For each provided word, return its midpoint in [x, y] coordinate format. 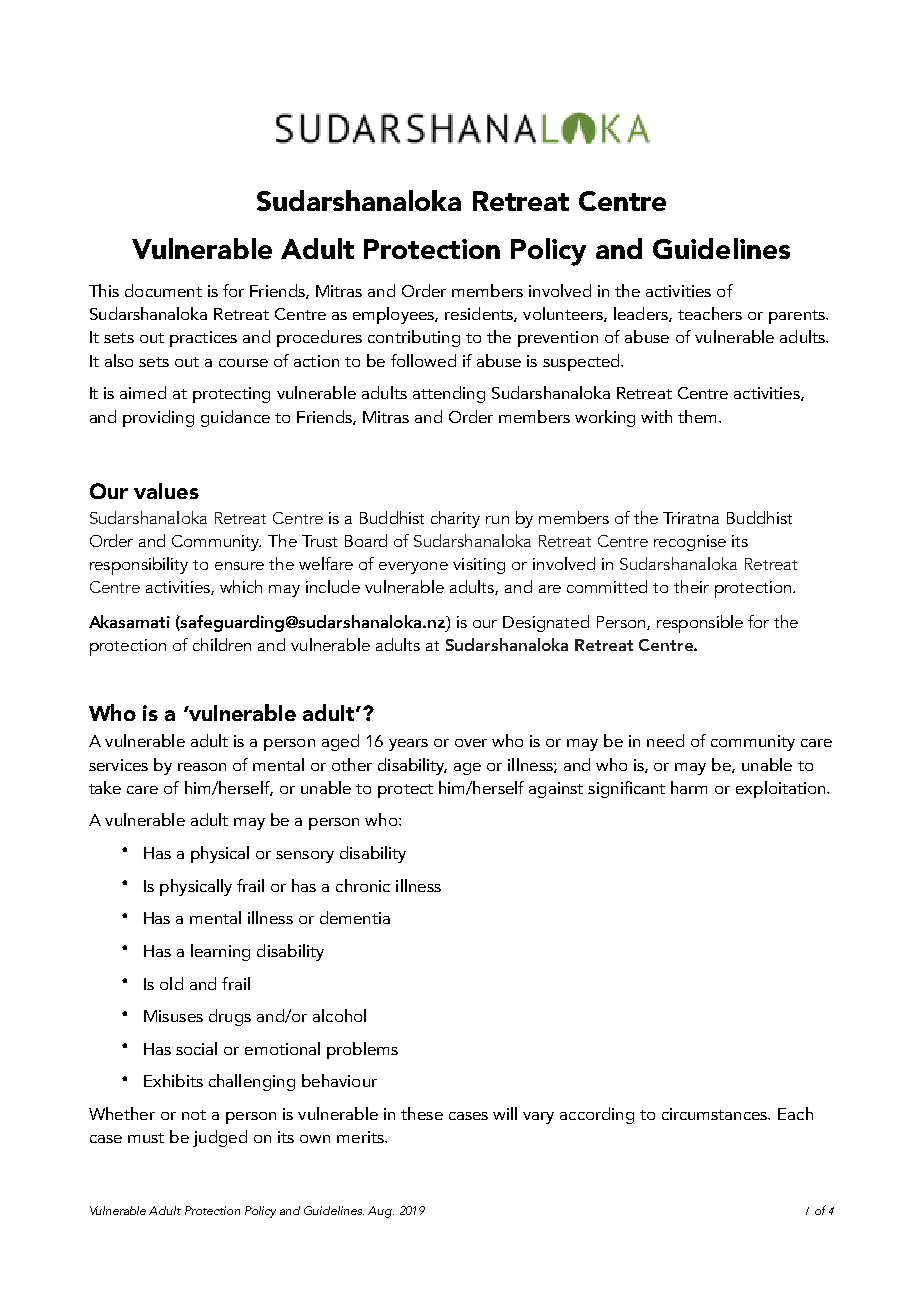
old [171, 983]
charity [455, 519]
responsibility [139, 566]
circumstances [716, 1114]
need [665, 740]
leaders [642, 314]
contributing [414, 338]
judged [220, 1138]
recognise [690, 543]
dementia [355, 917]
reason [202, 767]
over [471, 743]
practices [203, 339]
